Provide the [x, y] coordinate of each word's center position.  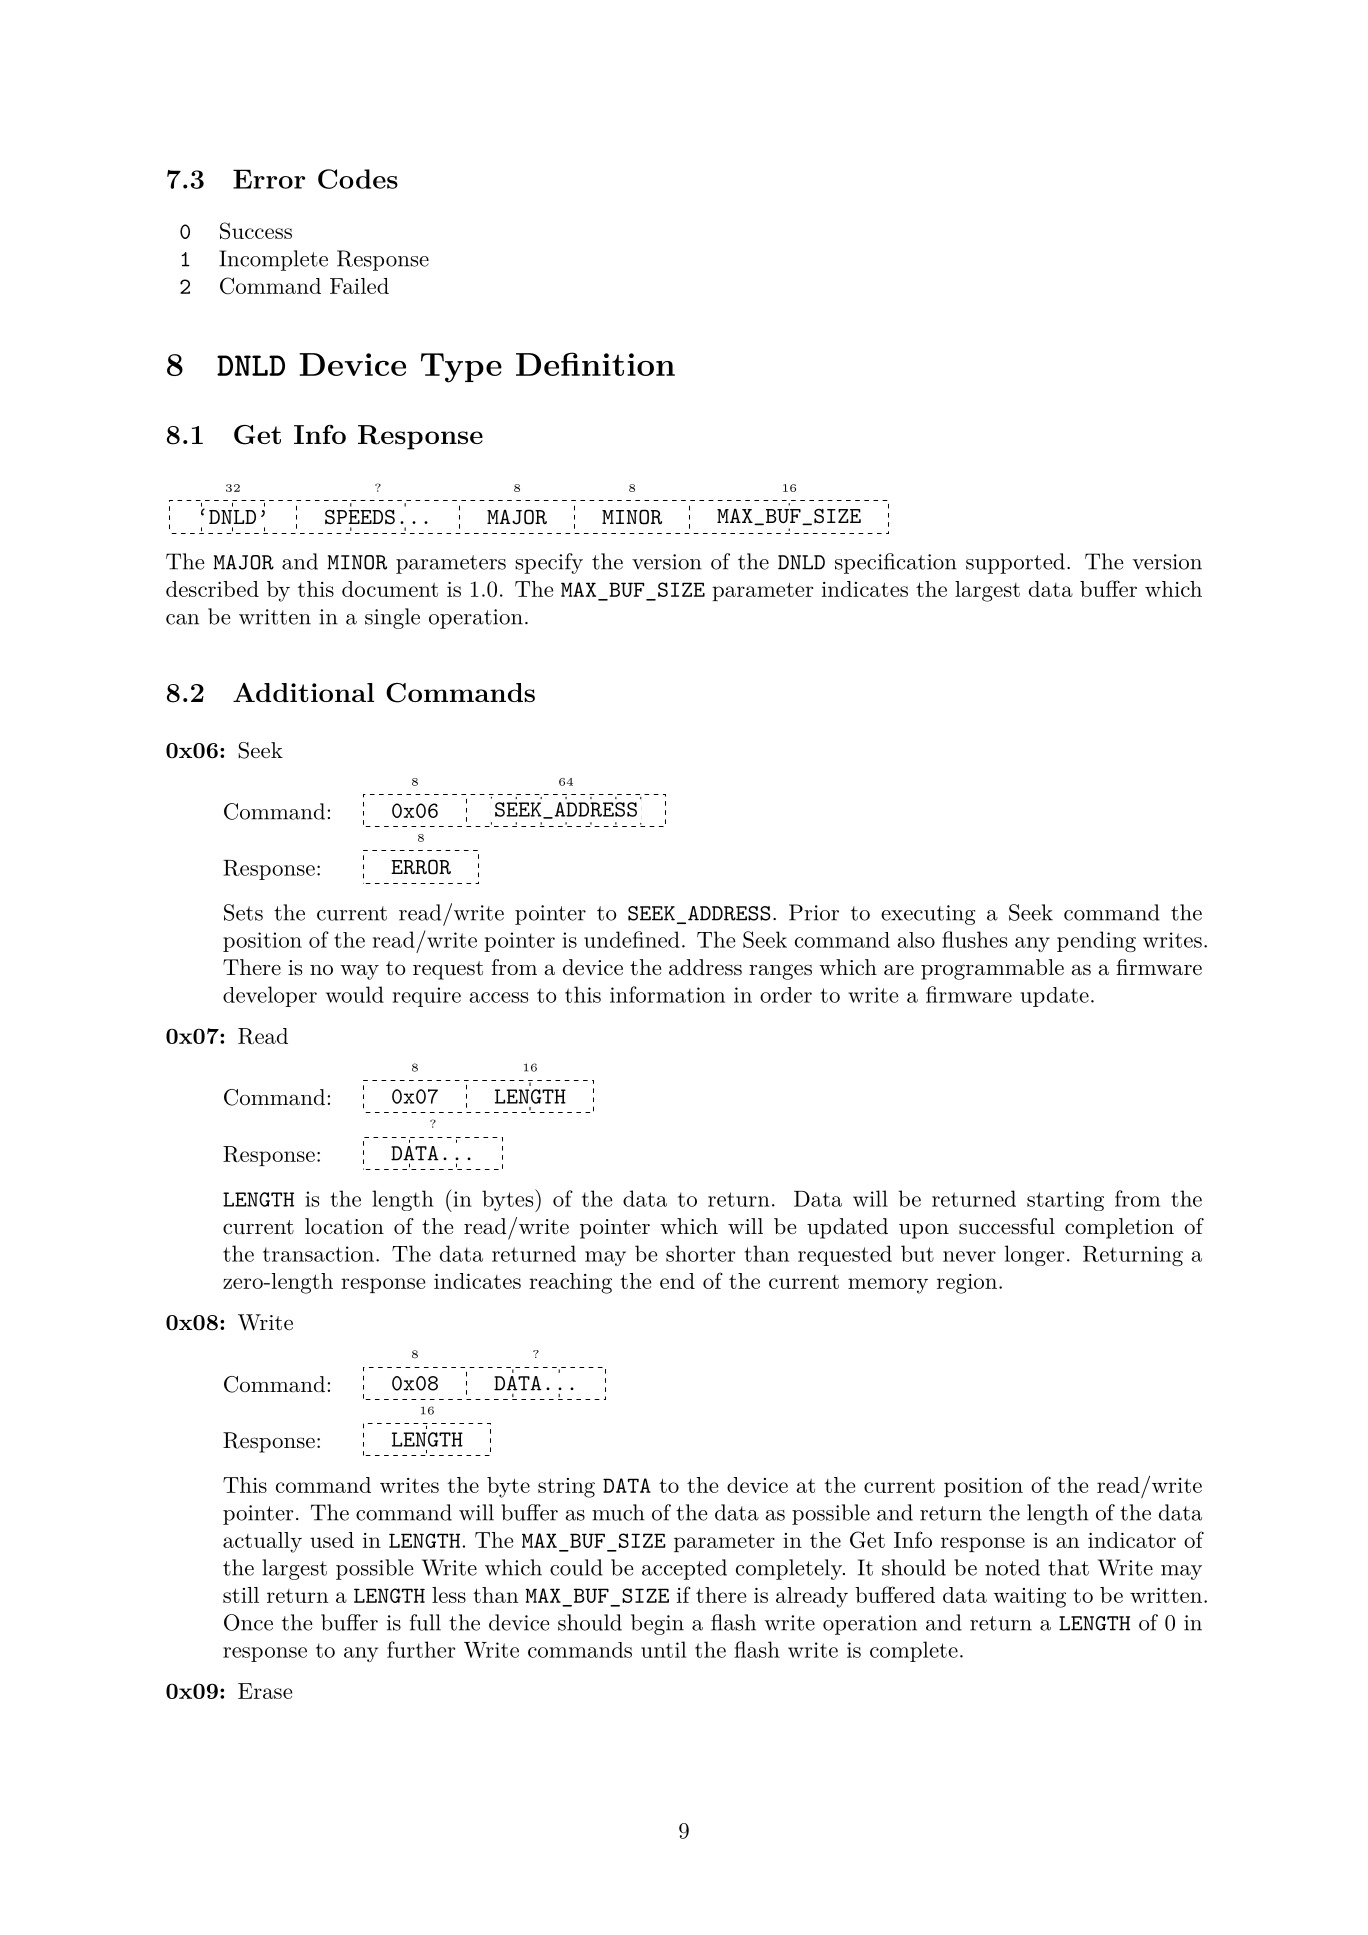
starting [1065, 1201]
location [344, 1226]
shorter [700, 1253]
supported [1015, 563]
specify [549, 563]
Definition [595, 364]
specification [896, 563]
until [663, 1649]
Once [248, 1622]
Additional [303, 692]
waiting [1029, 1598]
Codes [358, 179]
